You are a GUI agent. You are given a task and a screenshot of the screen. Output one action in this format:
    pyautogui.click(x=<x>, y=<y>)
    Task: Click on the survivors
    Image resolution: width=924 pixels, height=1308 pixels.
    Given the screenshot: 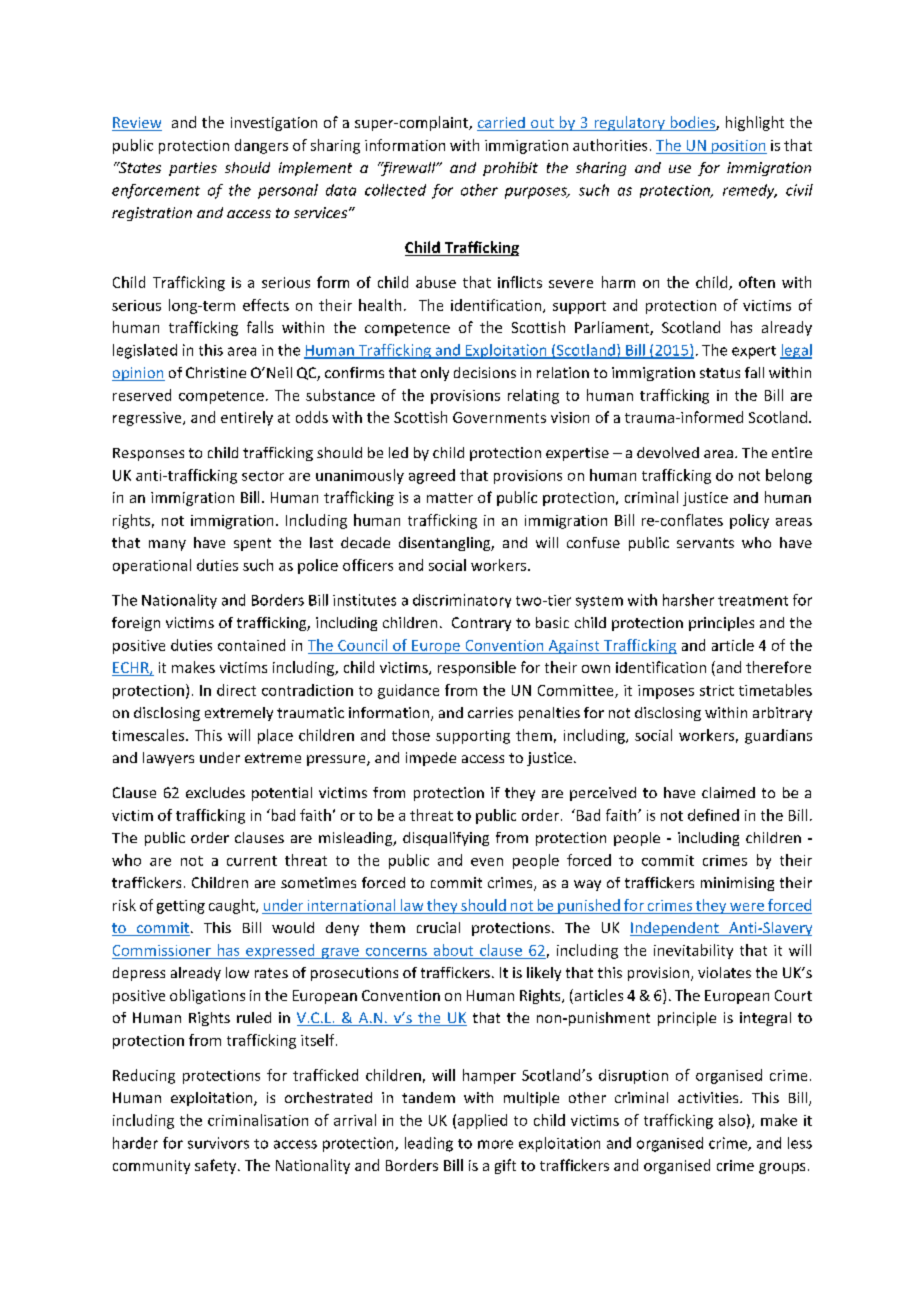 What is the action you would take?
    pyautogui.click(x=218, y=1143)
